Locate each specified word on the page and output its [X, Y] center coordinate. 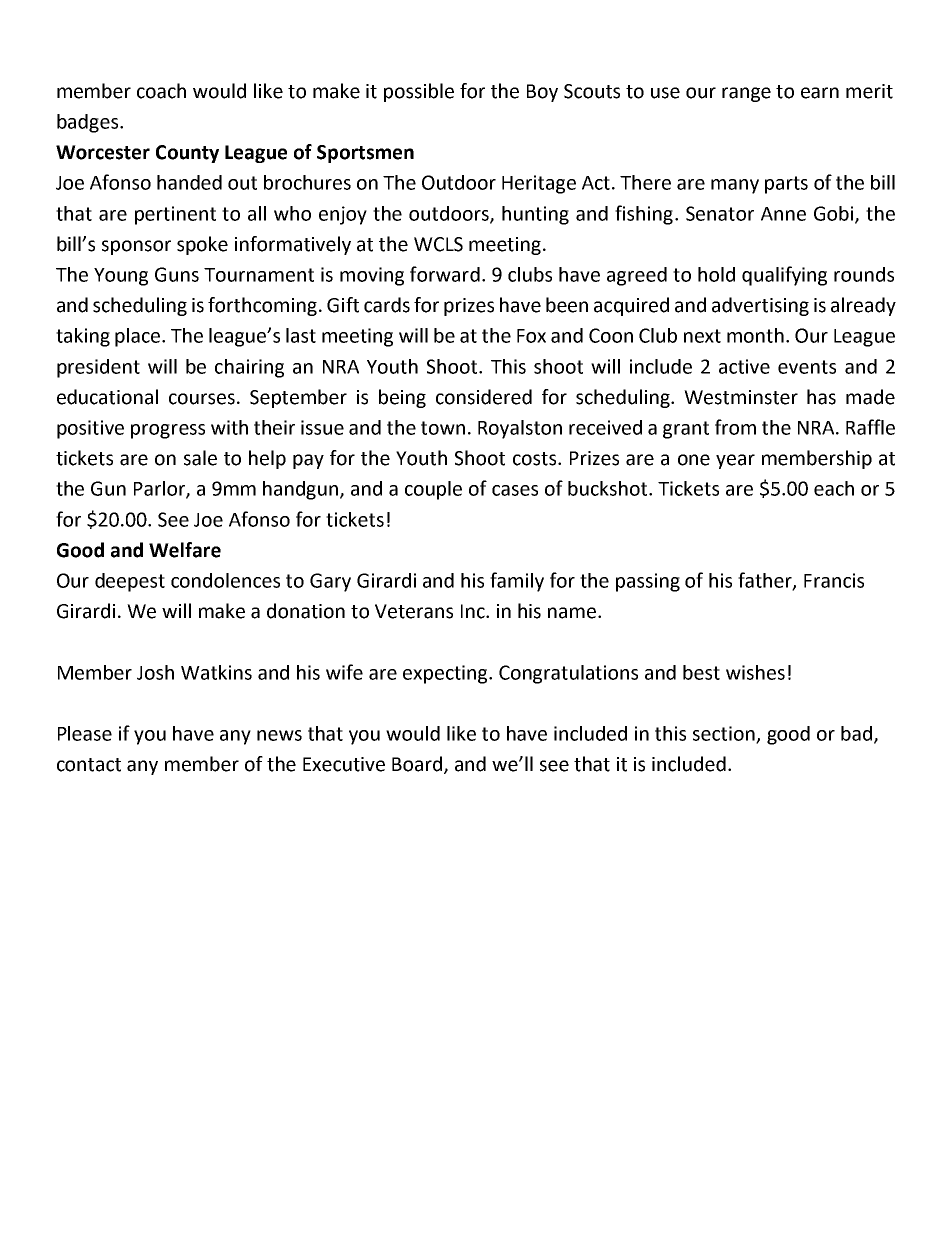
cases [515, 490]
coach [161, 91]
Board [418, 765]
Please [85, 733]
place [139, 337]
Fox [531, 336]
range [746, 94]
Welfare [185, 550]
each [834, 488]
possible [419, 92]
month [755, 335]
